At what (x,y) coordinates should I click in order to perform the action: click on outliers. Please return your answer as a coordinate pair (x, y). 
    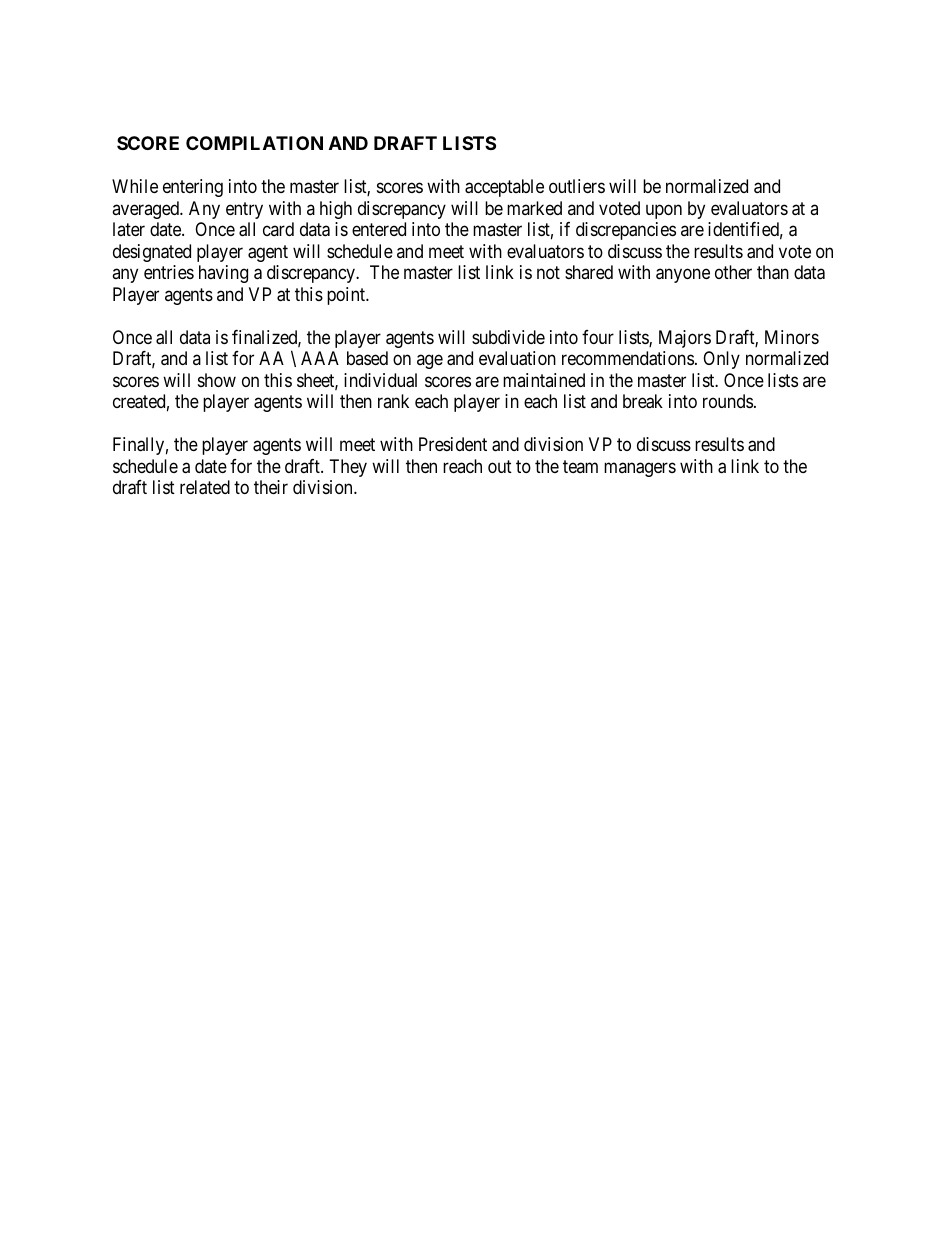
    Looking at the image, I should click on (577, 186).
